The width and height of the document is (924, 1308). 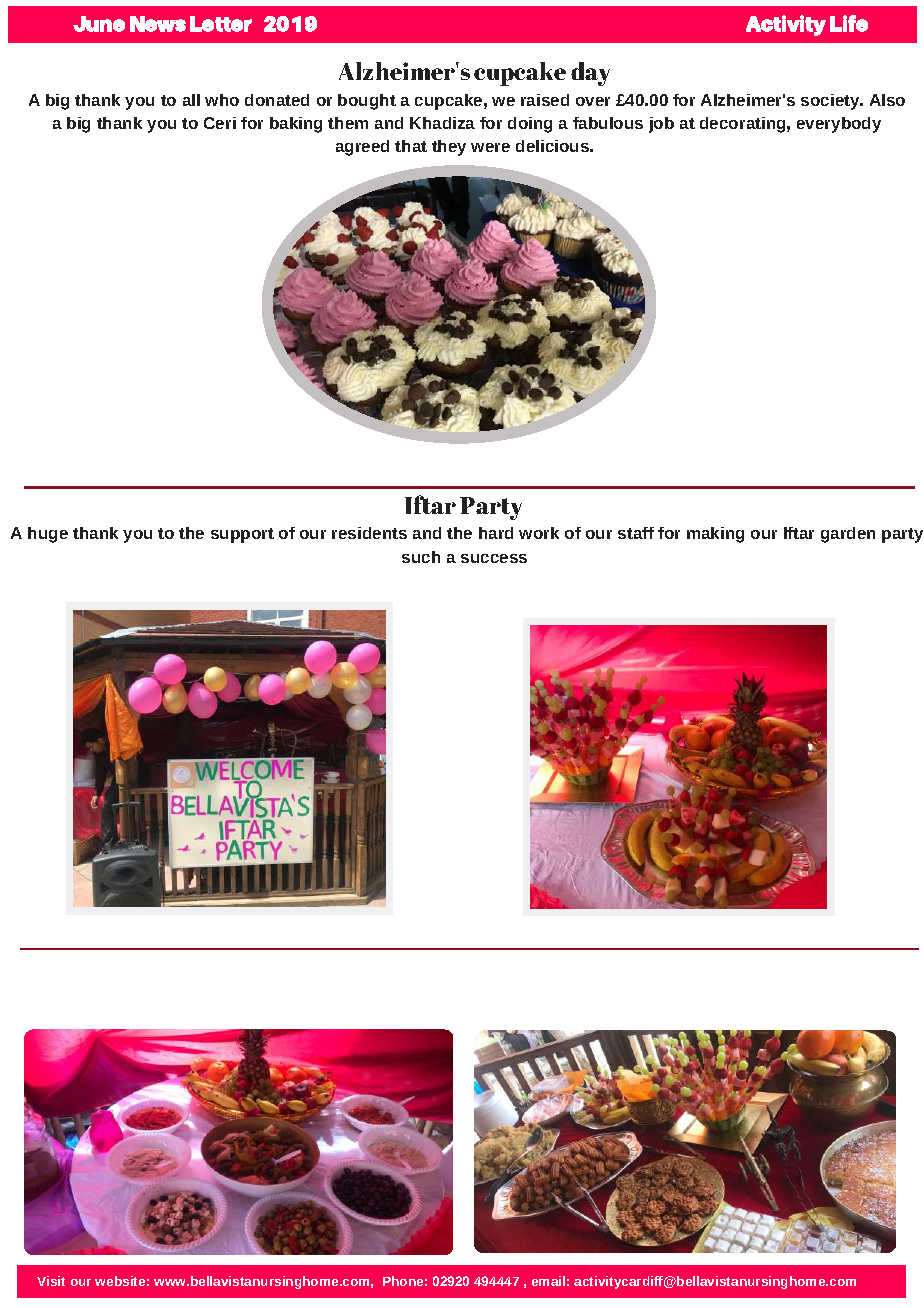 What do you see at coordinates (158, 24) in the document?
I see `News` at bounding box center [158, 24].
